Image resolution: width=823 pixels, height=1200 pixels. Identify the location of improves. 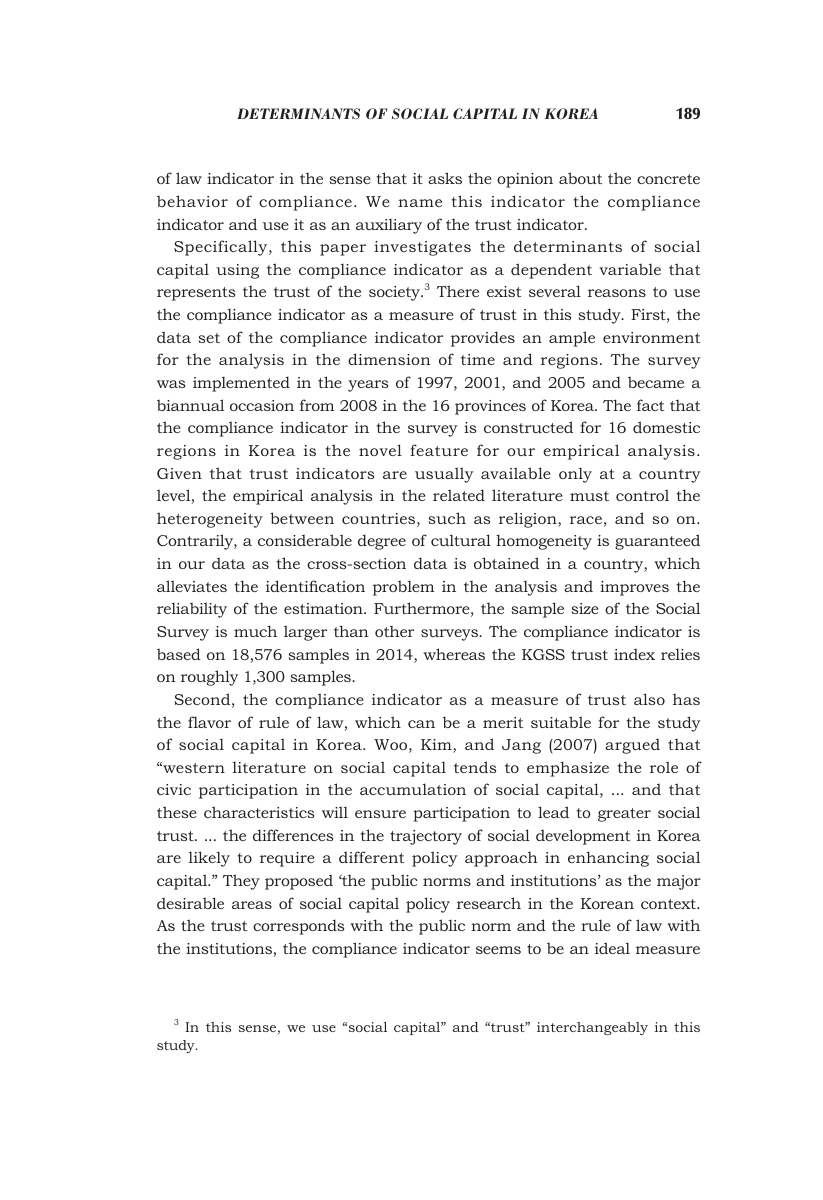
(634, 588).
